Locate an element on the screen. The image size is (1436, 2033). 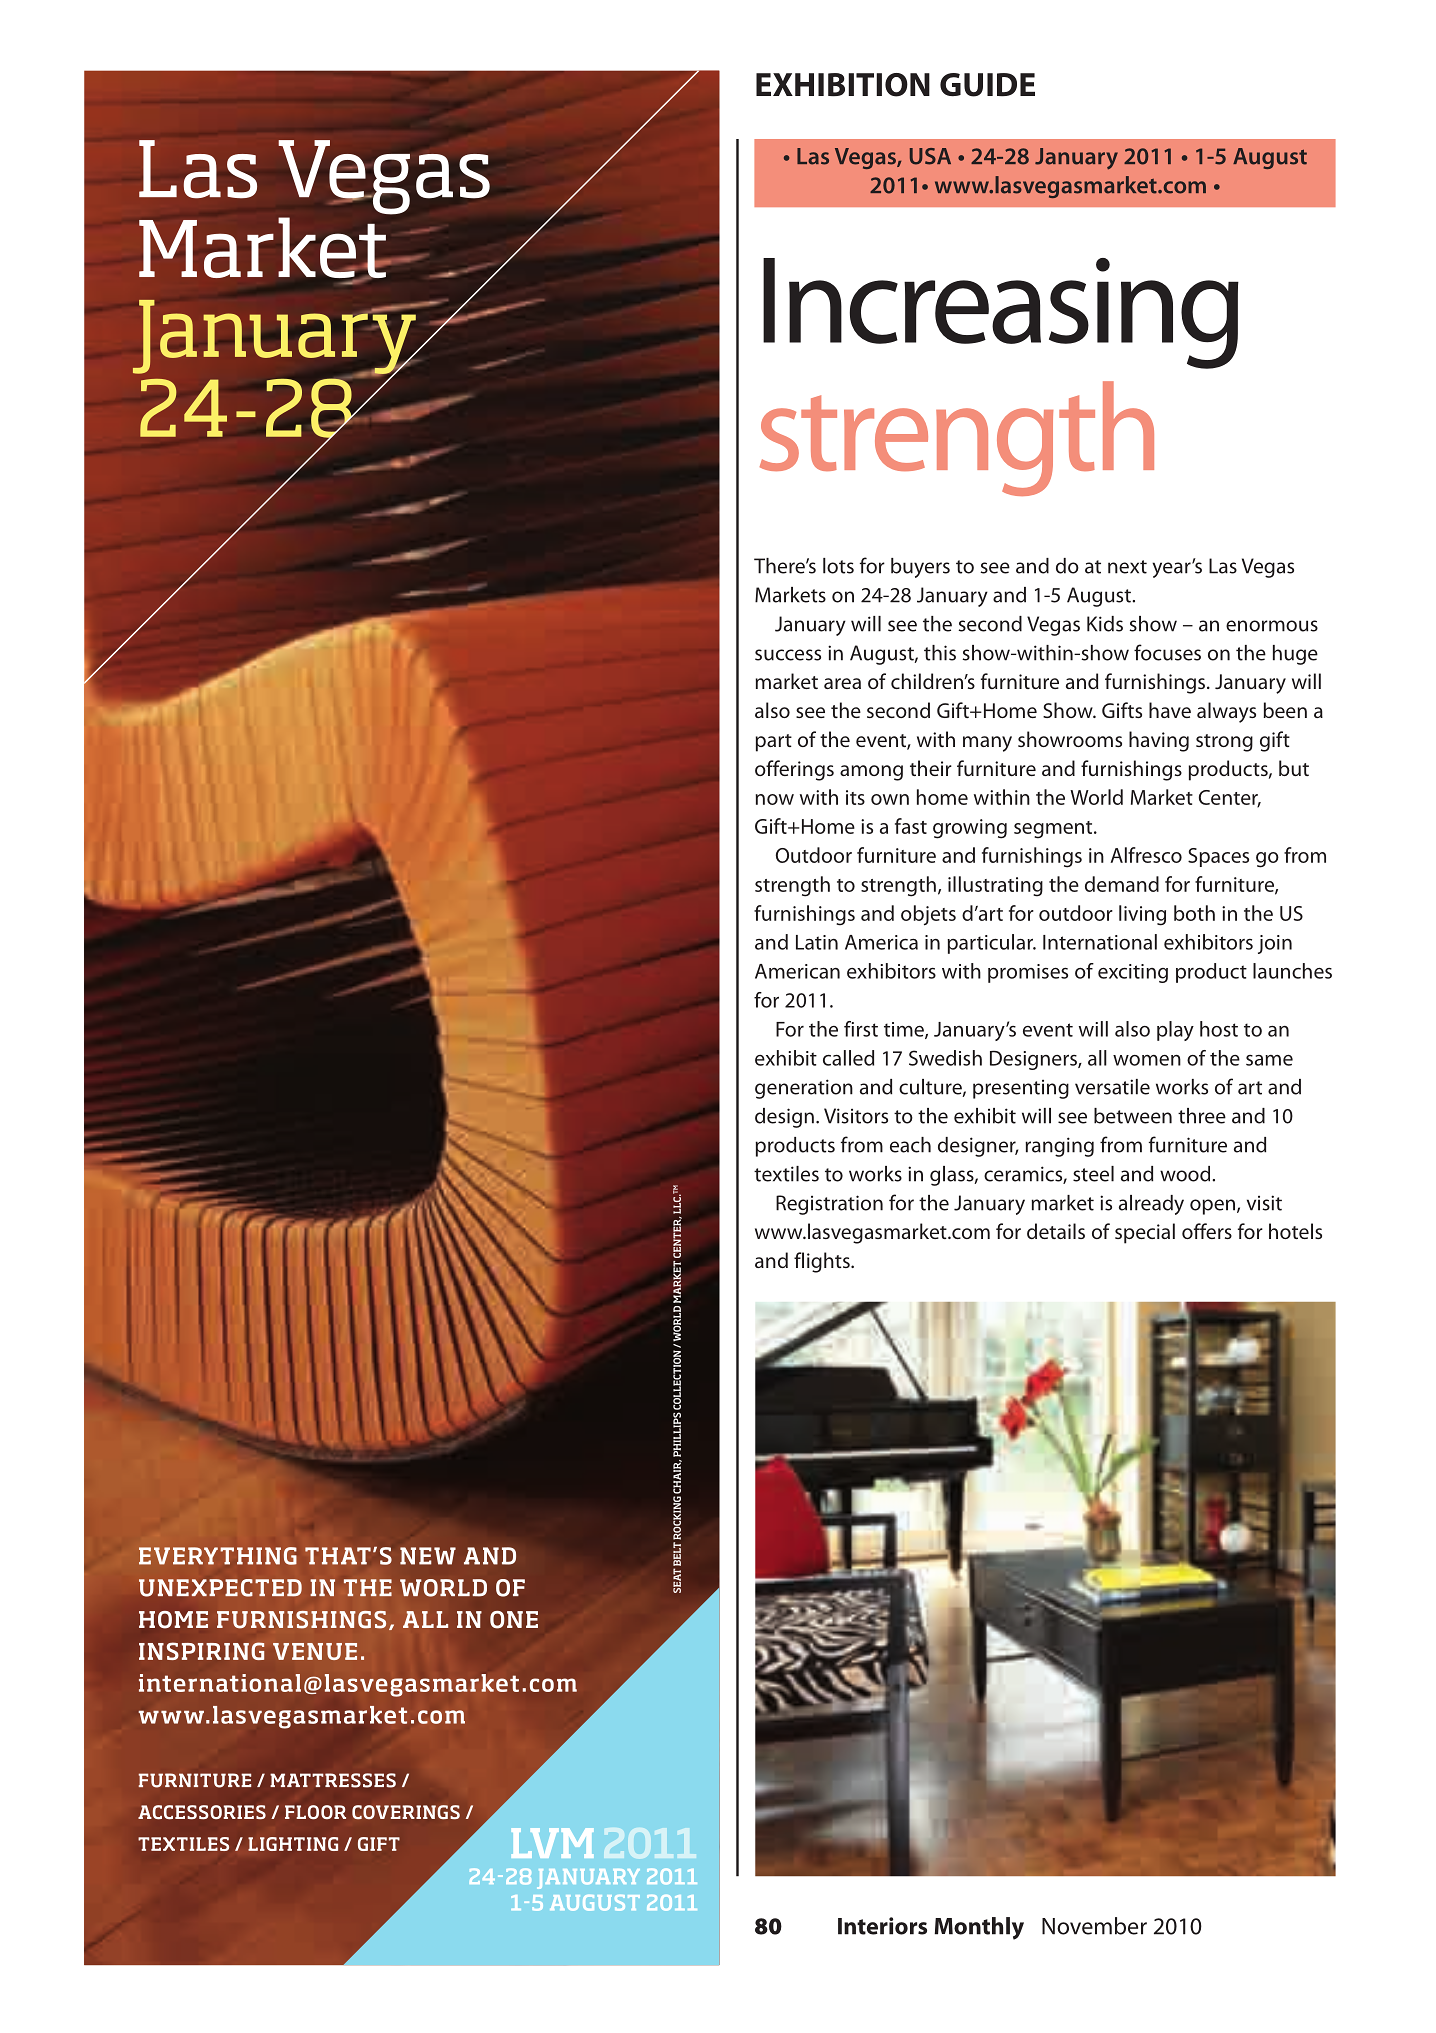
many is located at coordinates (987, 744).
